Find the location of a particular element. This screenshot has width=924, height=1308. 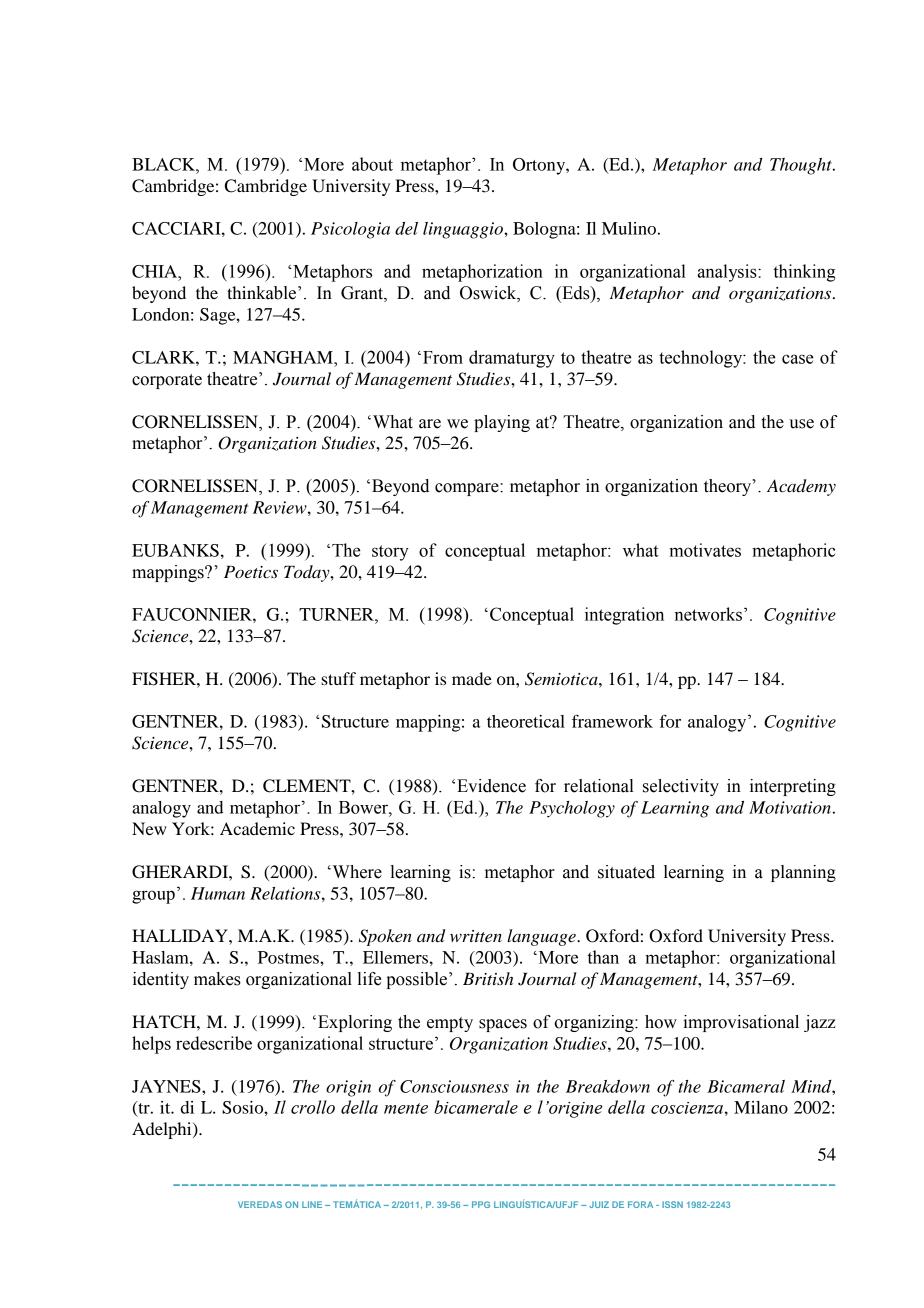

about is located at coordinates (372, 164).
